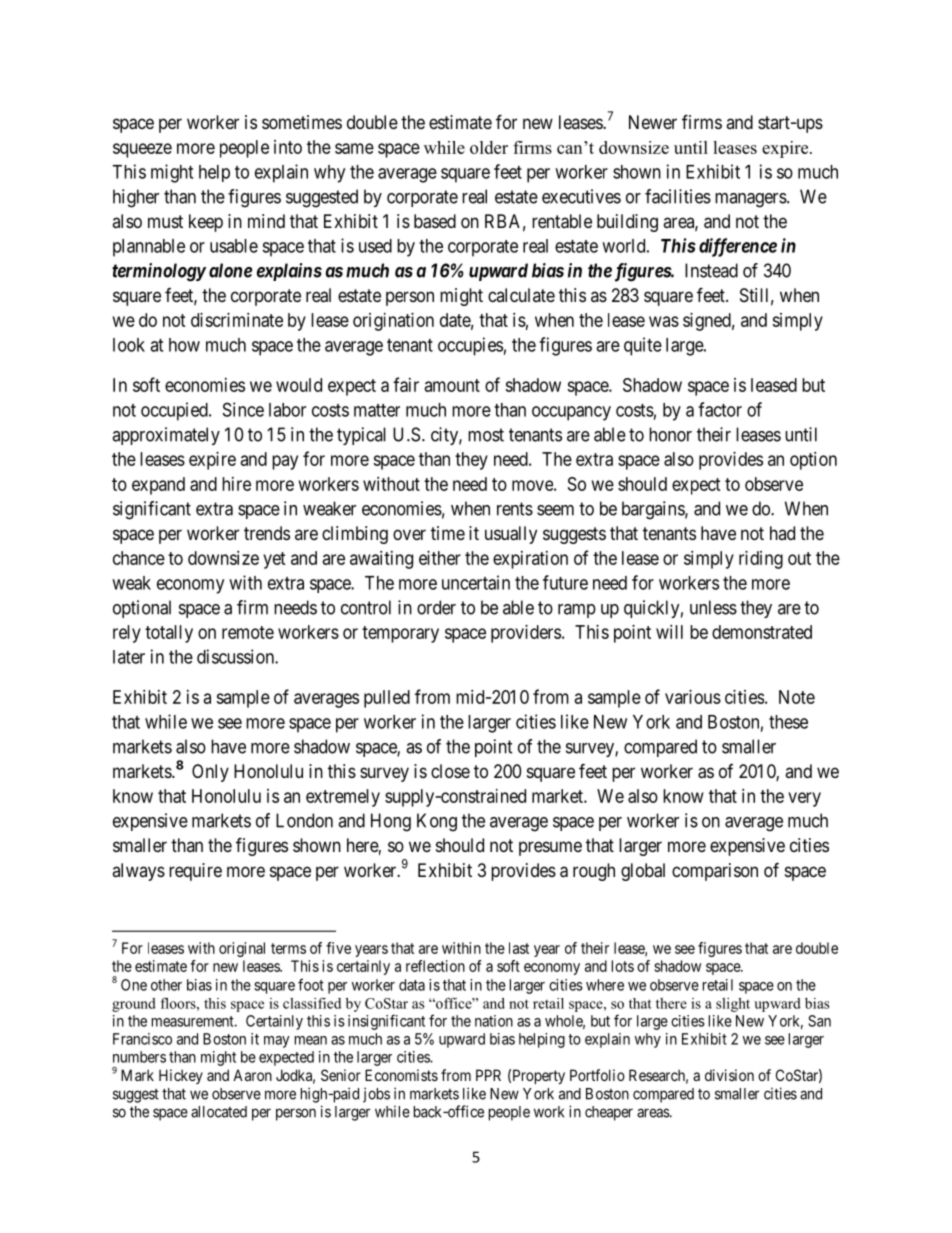 The height and width of the page is (1233, 952). Describe the element at coordinates (713, 607) in the page. I see `unless` at that location.
